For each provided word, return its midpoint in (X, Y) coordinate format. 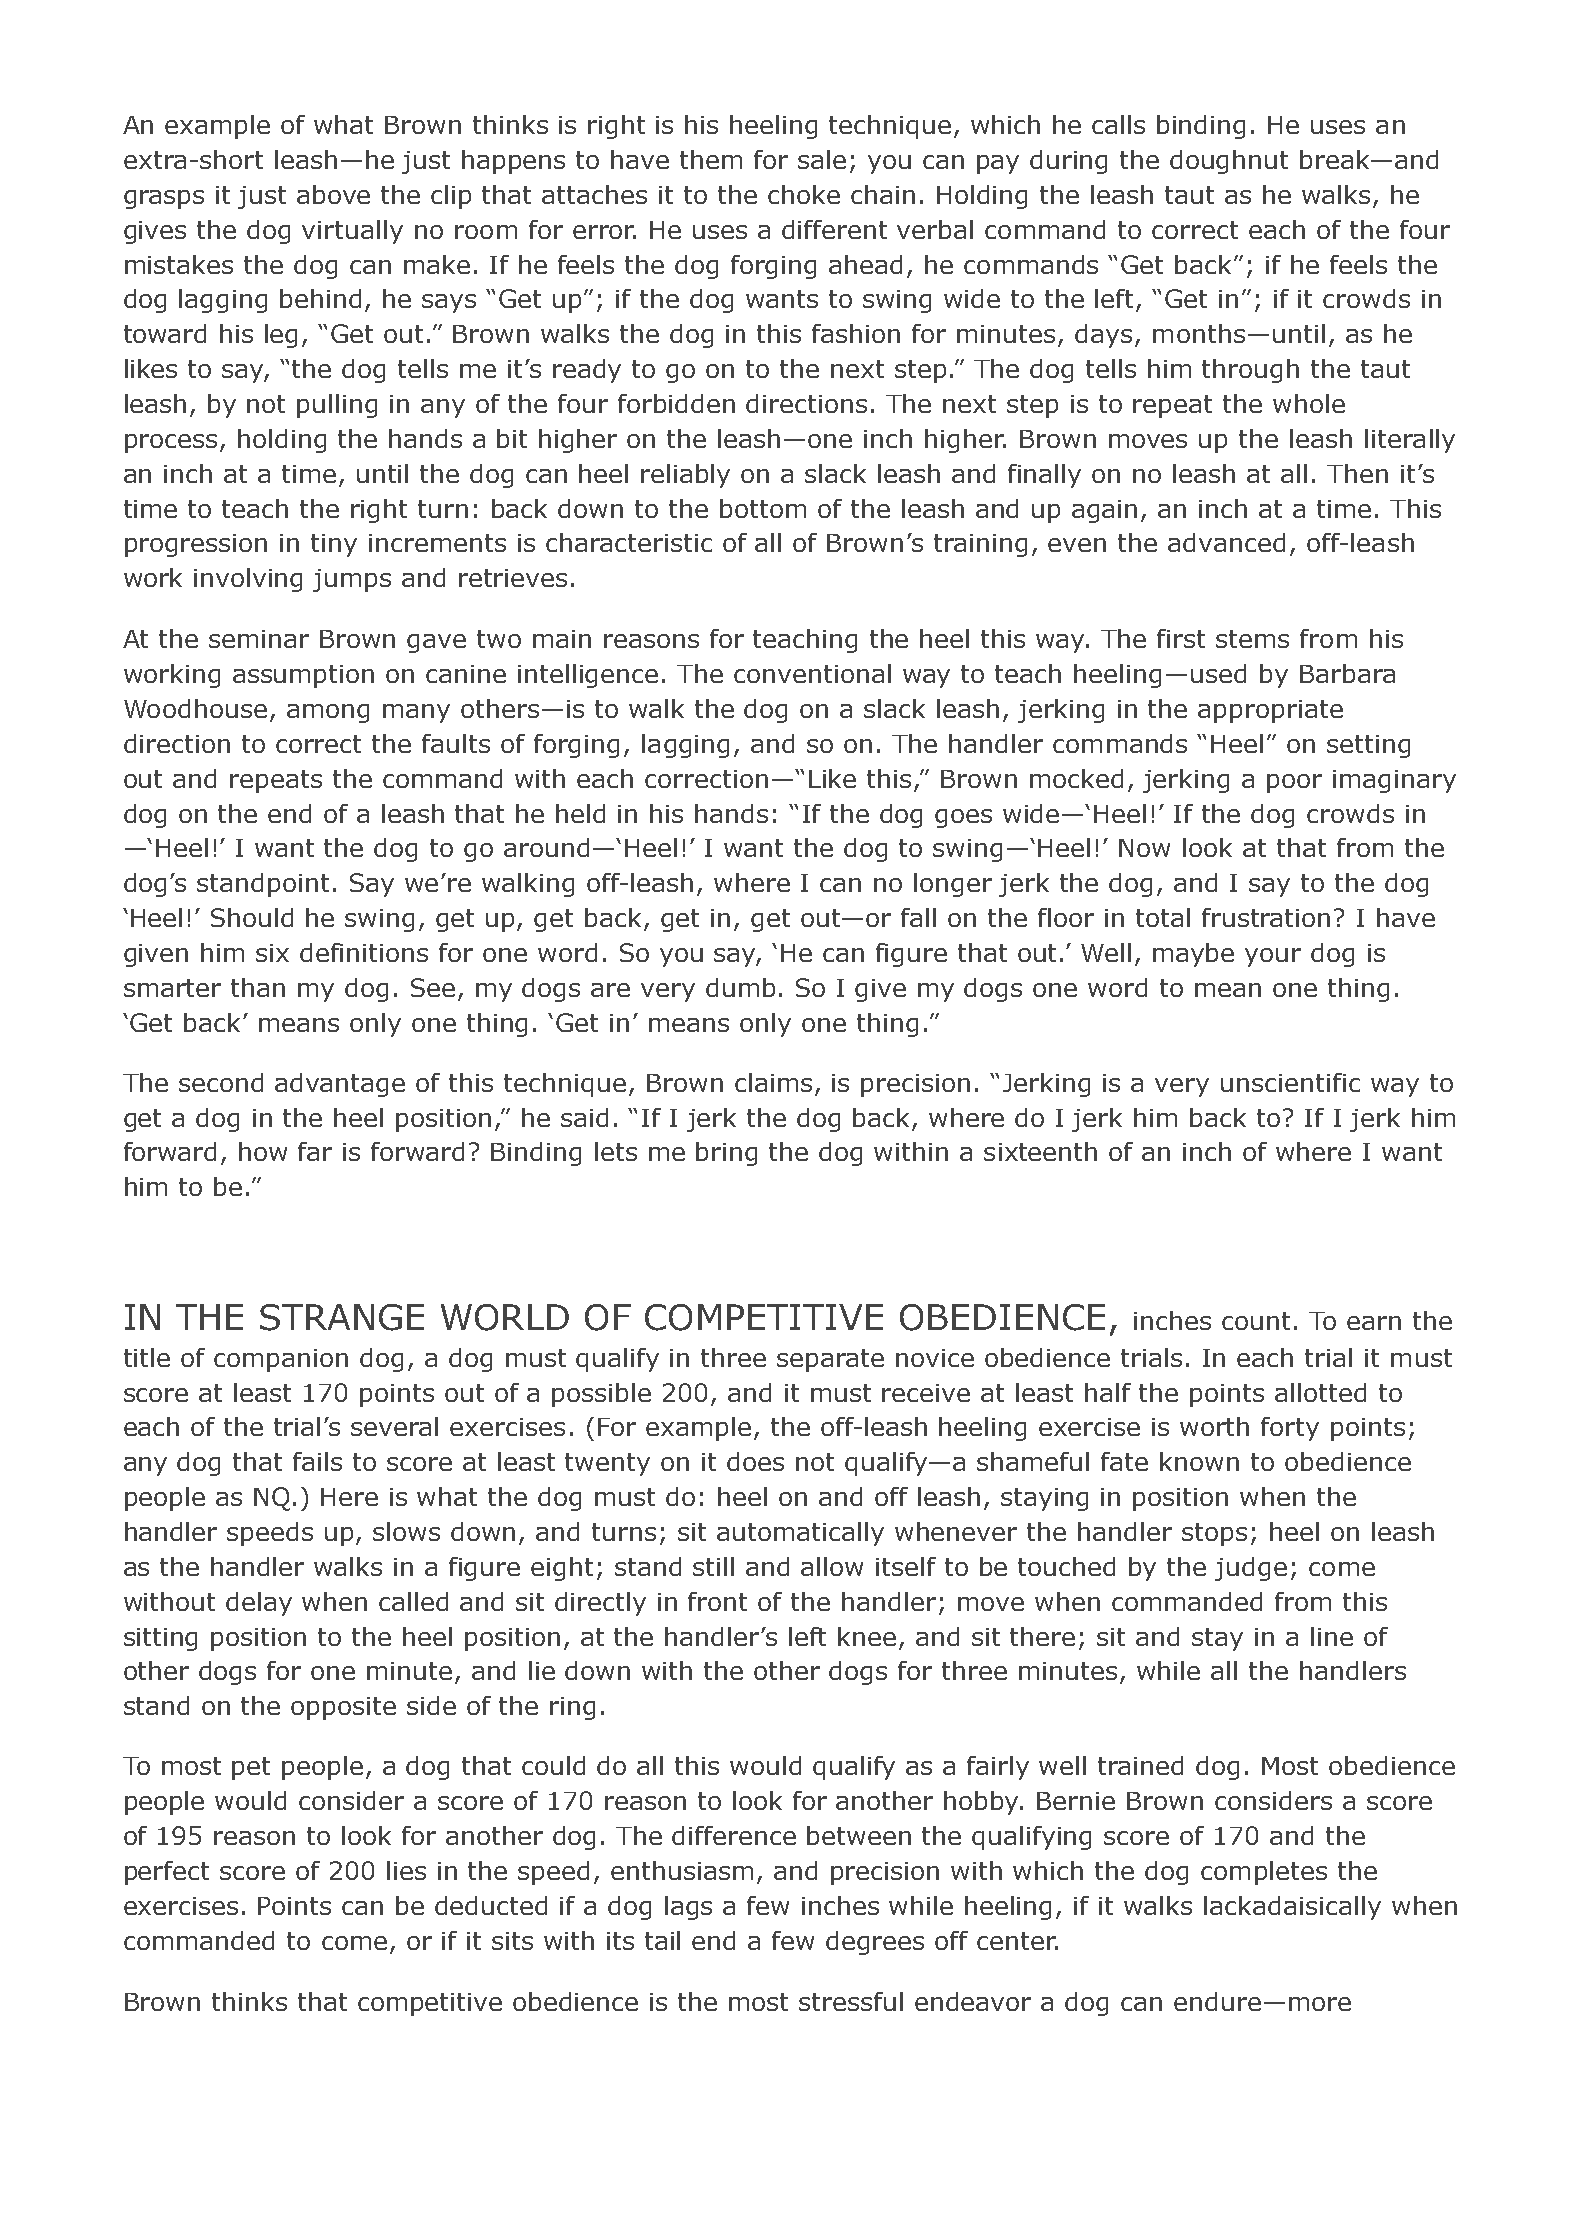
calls (1118, 124)
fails (317, 1461)
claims (773, 1082)
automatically (800, 1534)
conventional (812, 673)
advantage (340, 1085)
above (333, 194)
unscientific (1290, 1082)
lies (406, 1870)
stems (1252, 639)
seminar (259, 639)
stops (1214, 1534)
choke (804, 194)
